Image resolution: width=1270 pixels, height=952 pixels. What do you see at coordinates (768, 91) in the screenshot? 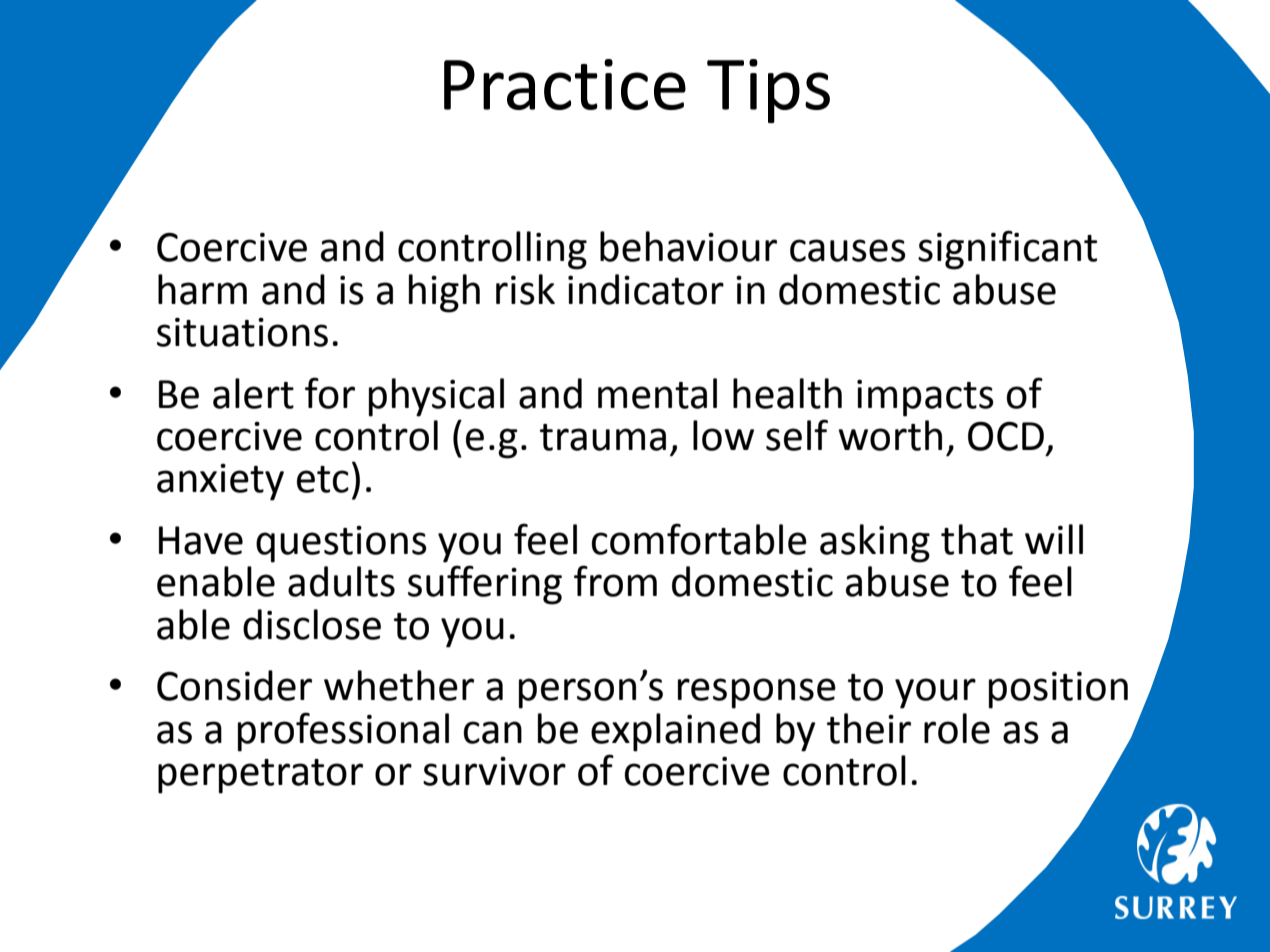
I see `Tips` at bounding box center [768, 91].
